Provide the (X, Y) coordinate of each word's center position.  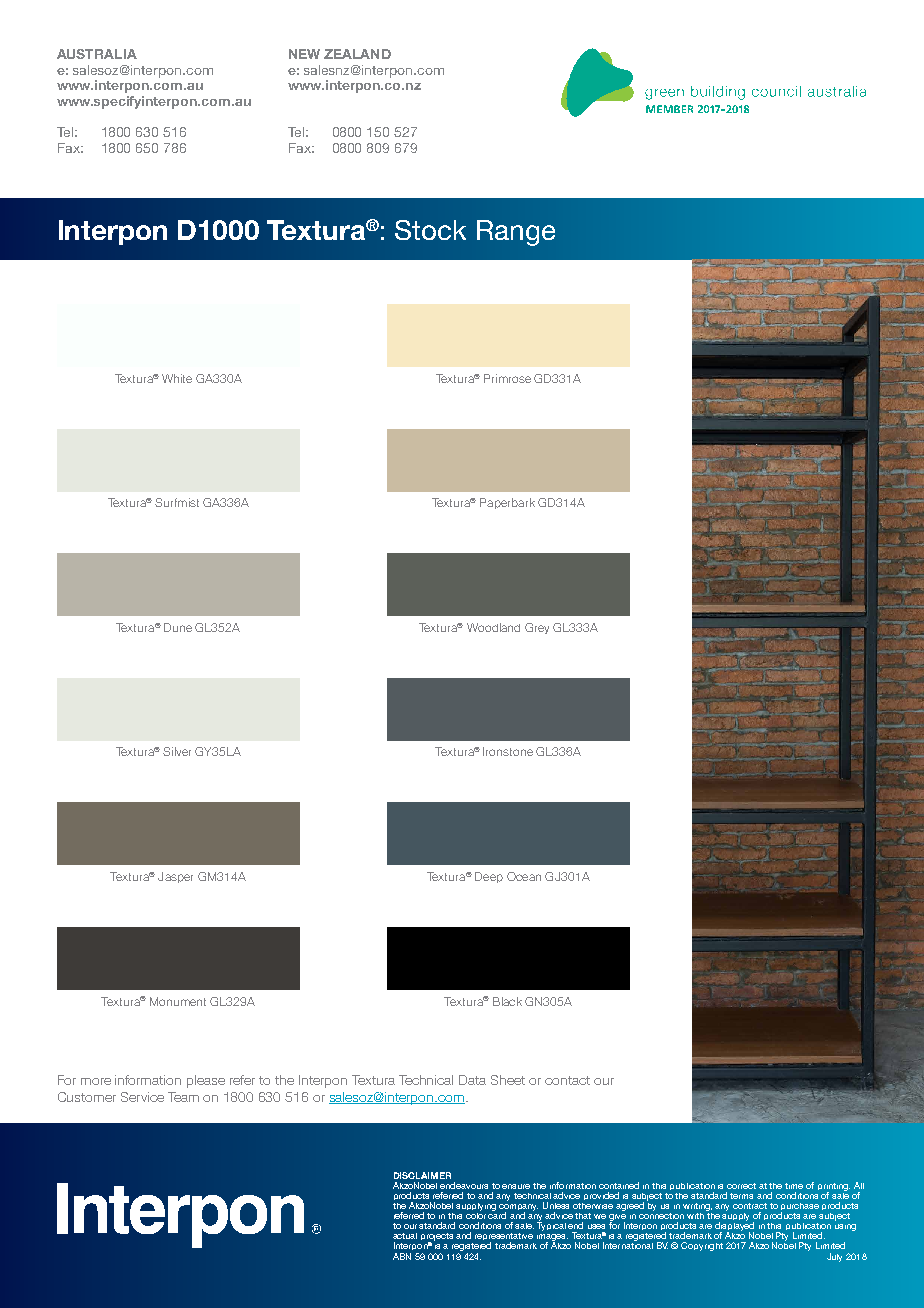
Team (183, 1097)
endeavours (464, 1185)
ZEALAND (357, 54)
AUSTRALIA (97, 54)
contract (750, 1206)
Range (516, 233)
